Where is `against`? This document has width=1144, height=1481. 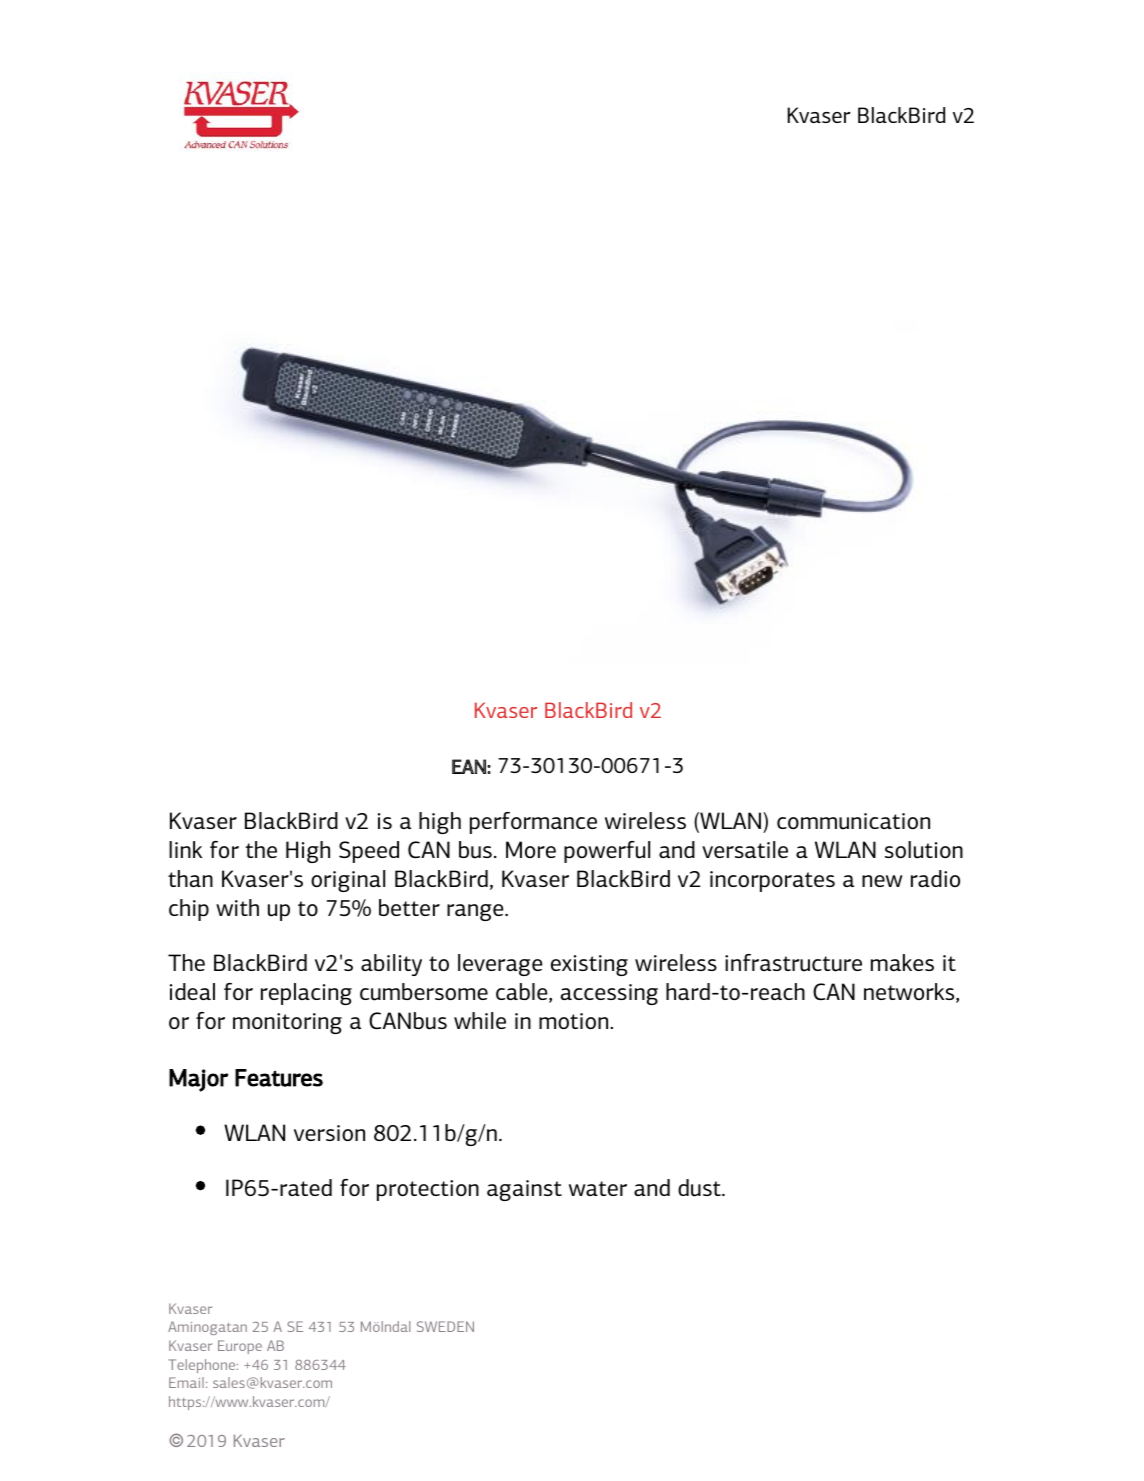
against is located at coordinates (524, 1190).
